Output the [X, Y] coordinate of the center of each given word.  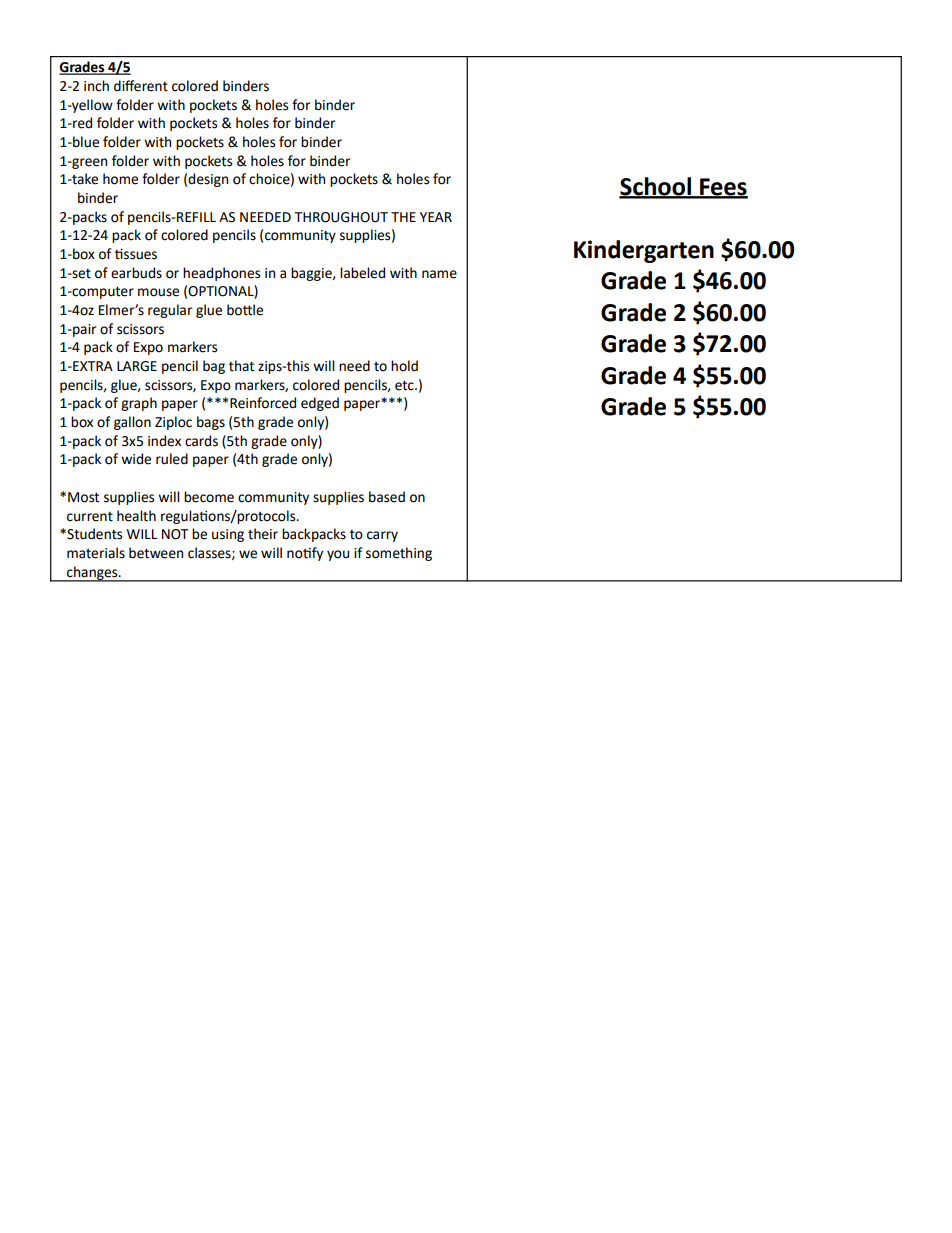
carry [382, 536]
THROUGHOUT [341, 217]
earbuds [136, 273]
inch [96, 86]
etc [405, 385]
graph [139, 404]
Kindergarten [644, 251]
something [399, 554]
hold [404, 366]
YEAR [436, 217]
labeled [362, 273]
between [156, 553]
